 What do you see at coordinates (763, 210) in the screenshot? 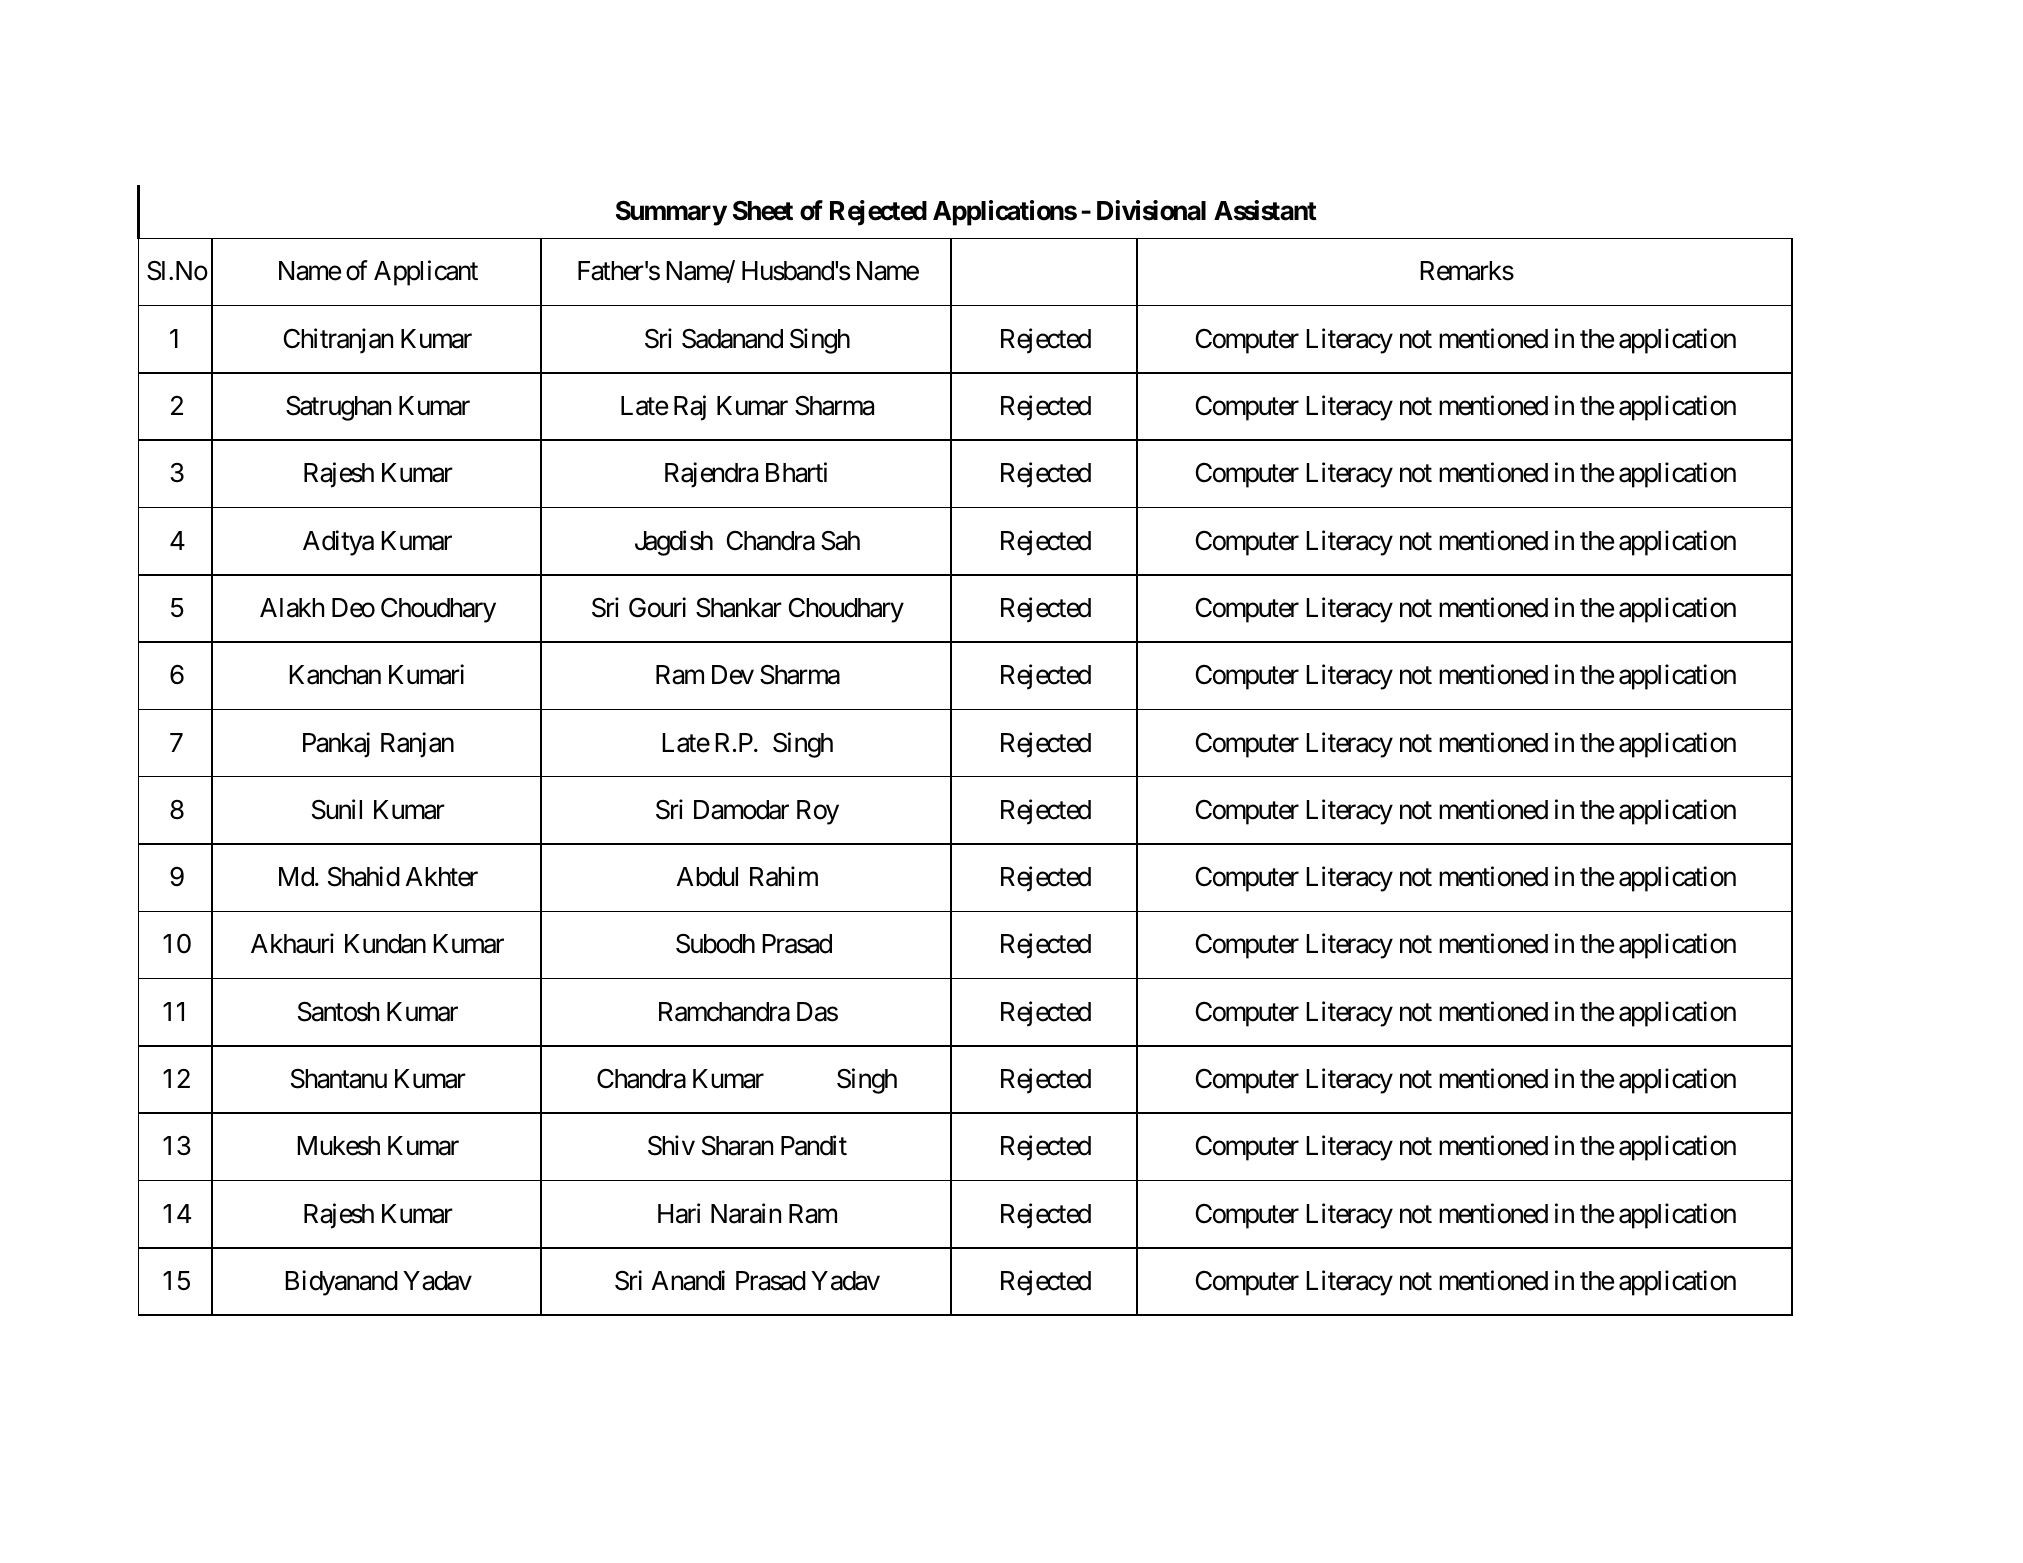
I see `Sheet` at bounding box center [763, 210].
